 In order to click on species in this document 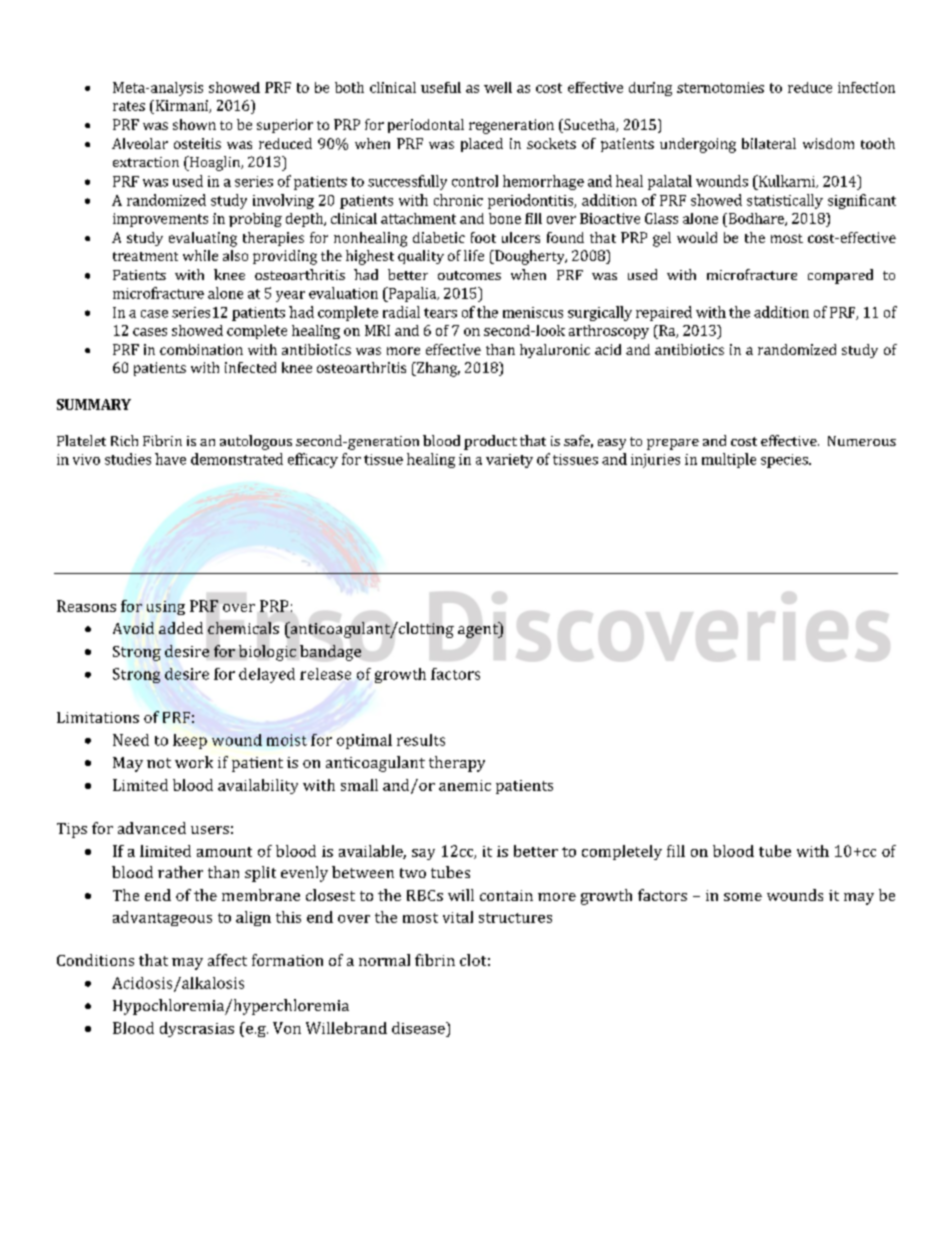, I will do `click(785, 461)`.
